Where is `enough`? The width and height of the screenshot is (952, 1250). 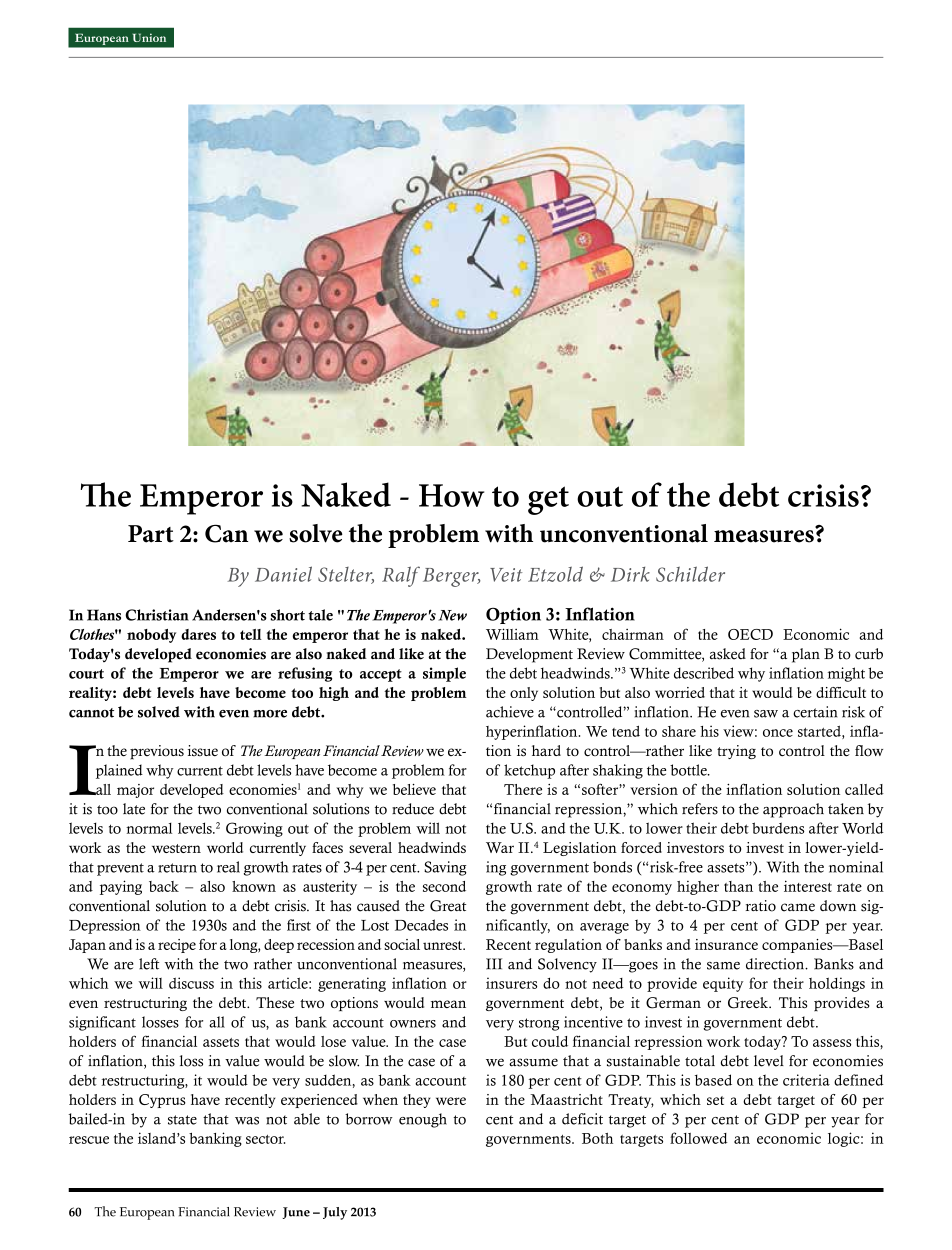 enough is located at coordinates (423, 1120).
